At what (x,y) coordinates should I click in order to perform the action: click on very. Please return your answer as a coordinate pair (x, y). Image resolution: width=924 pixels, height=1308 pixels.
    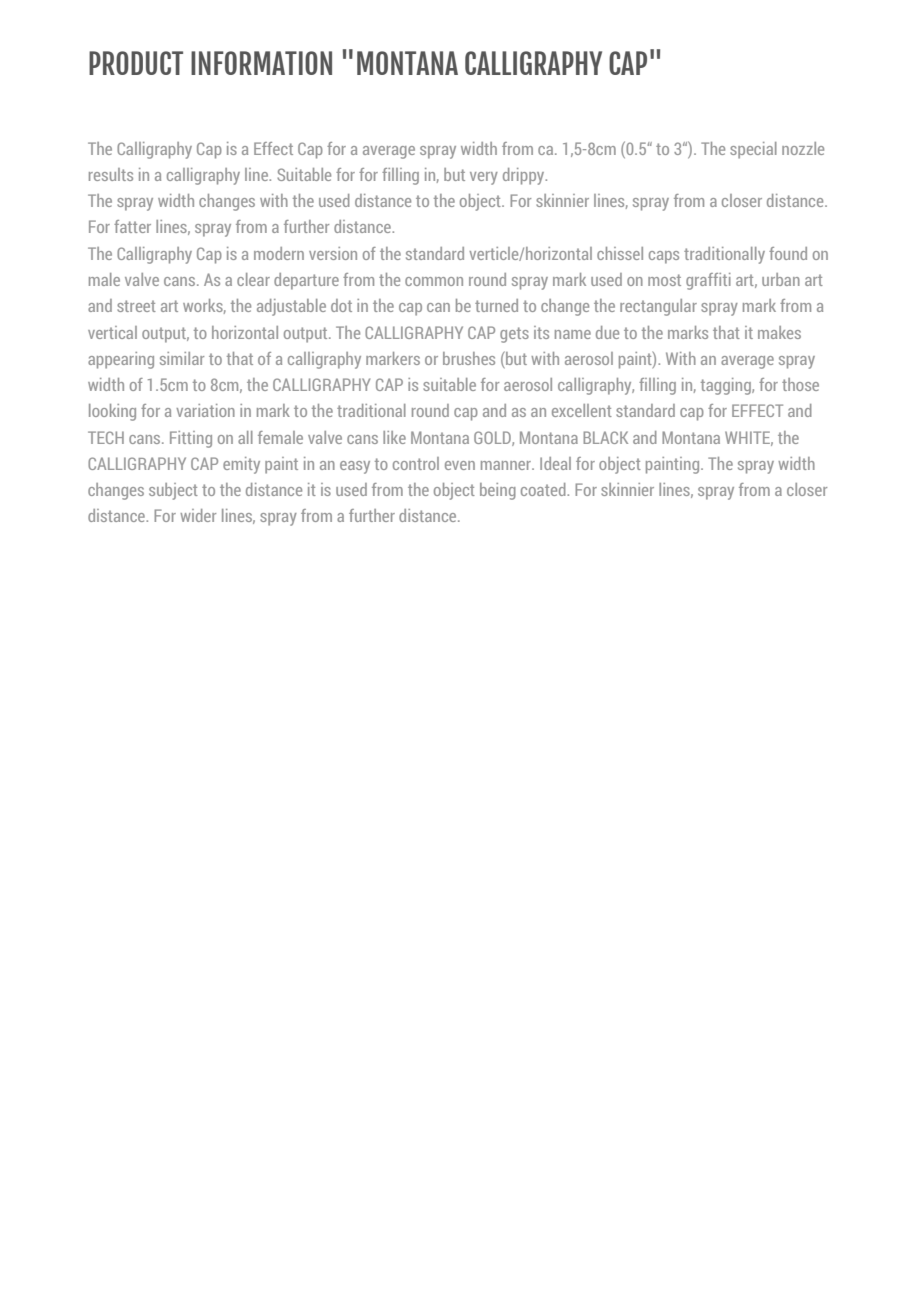
    Looking at the image, I should click on (484, 178).
